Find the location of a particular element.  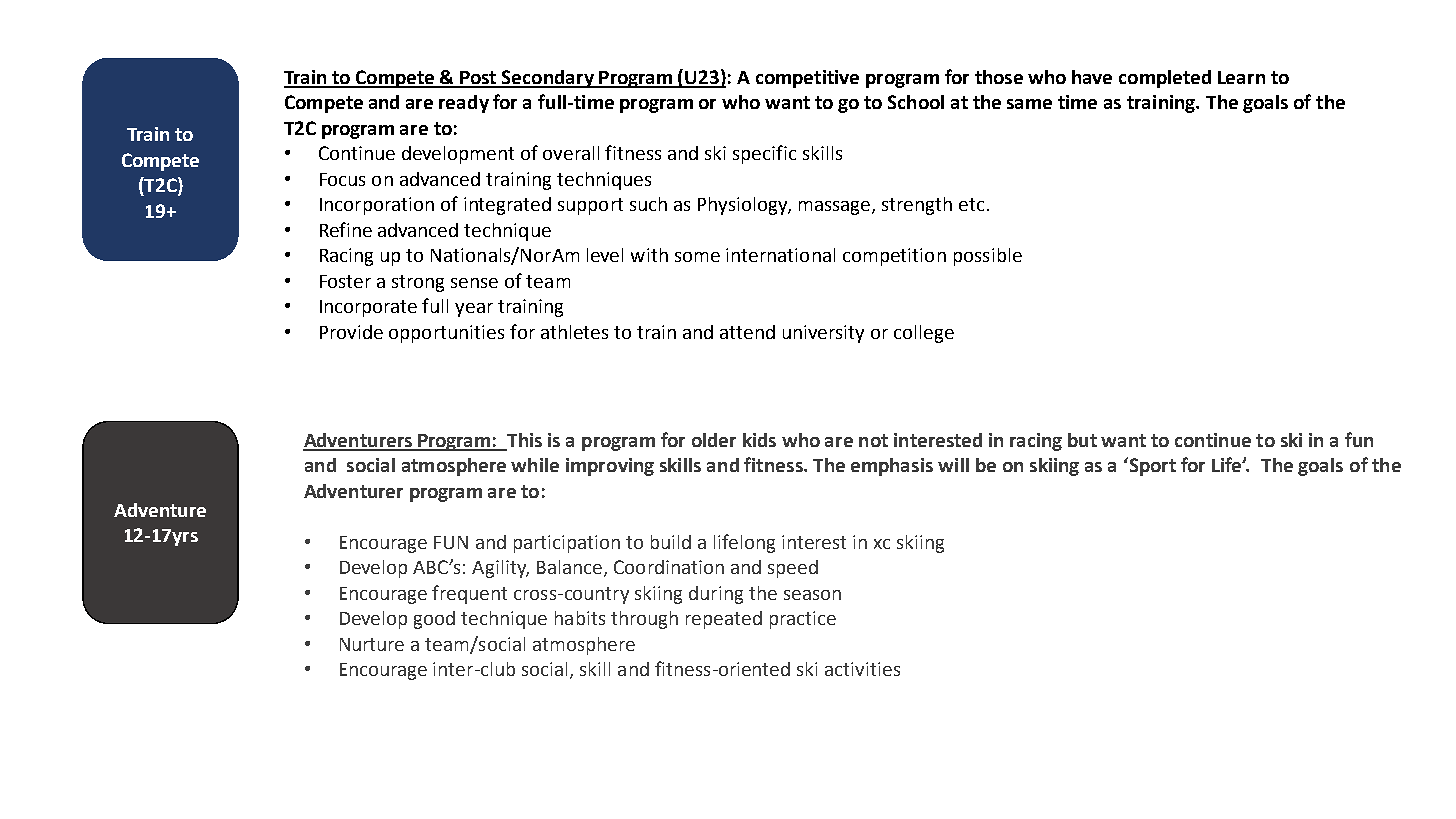

Nurture is located at coordinates (372, 644).
